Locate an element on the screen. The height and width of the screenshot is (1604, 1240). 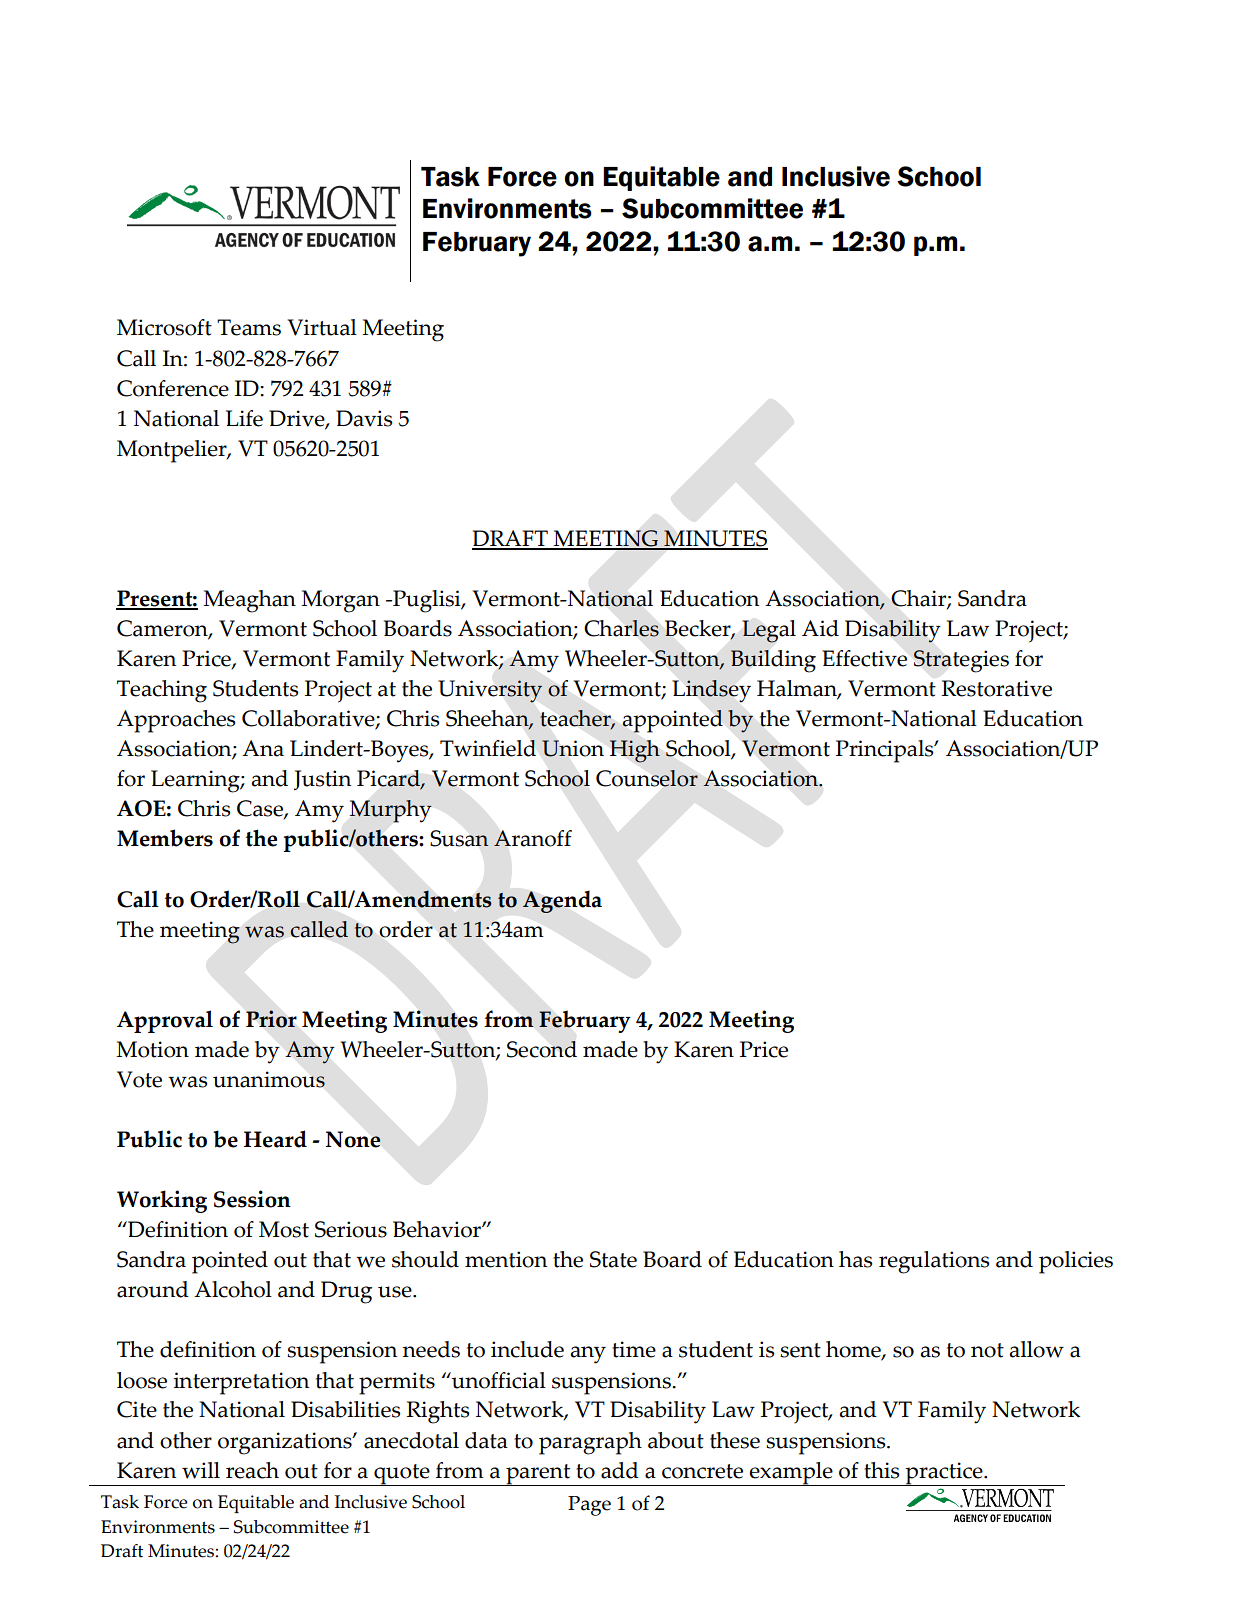
Aid is located at coordinates (820, 628).
